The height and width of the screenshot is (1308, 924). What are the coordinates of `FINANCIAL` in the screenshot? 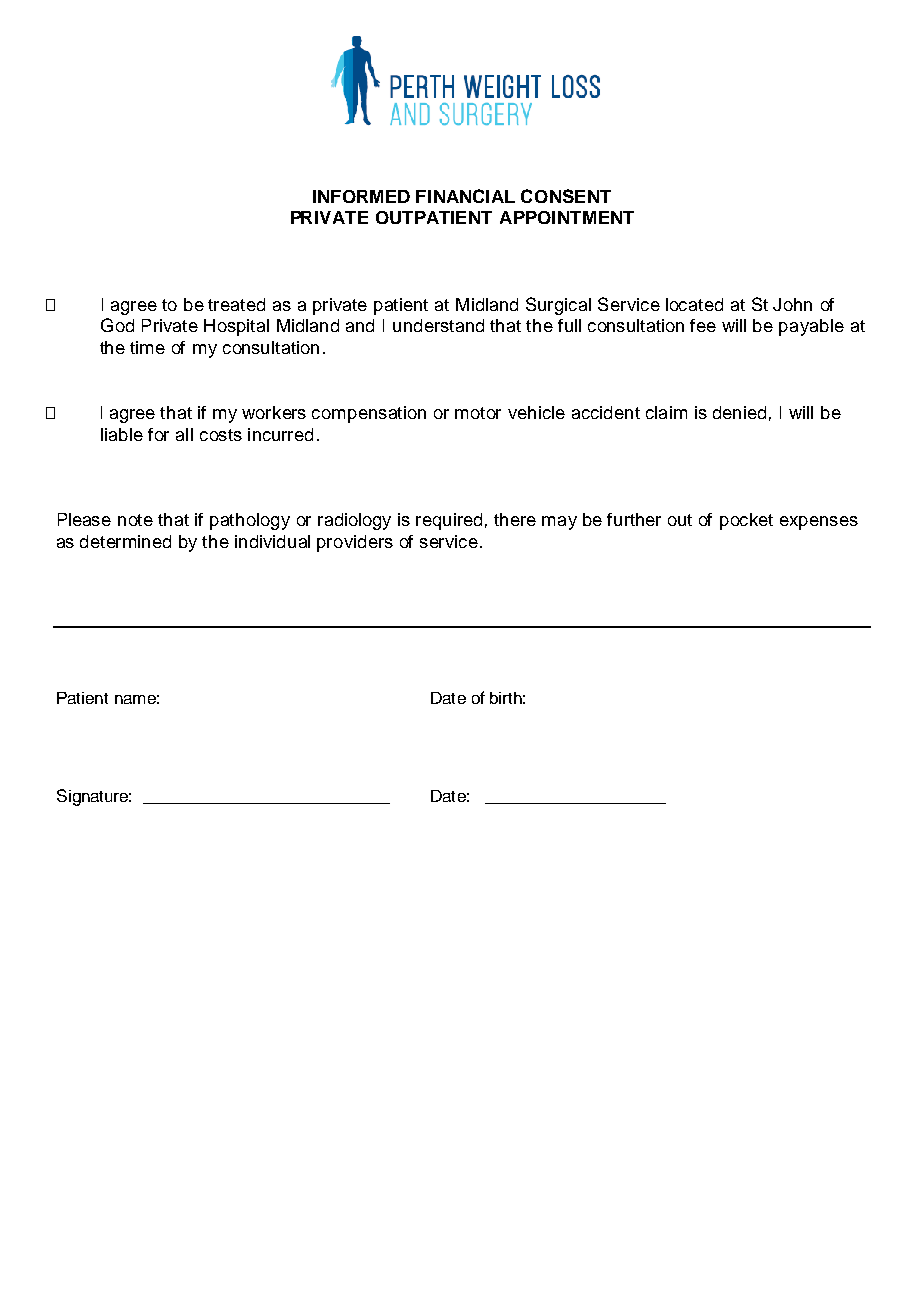 It's located at (465, 196).
